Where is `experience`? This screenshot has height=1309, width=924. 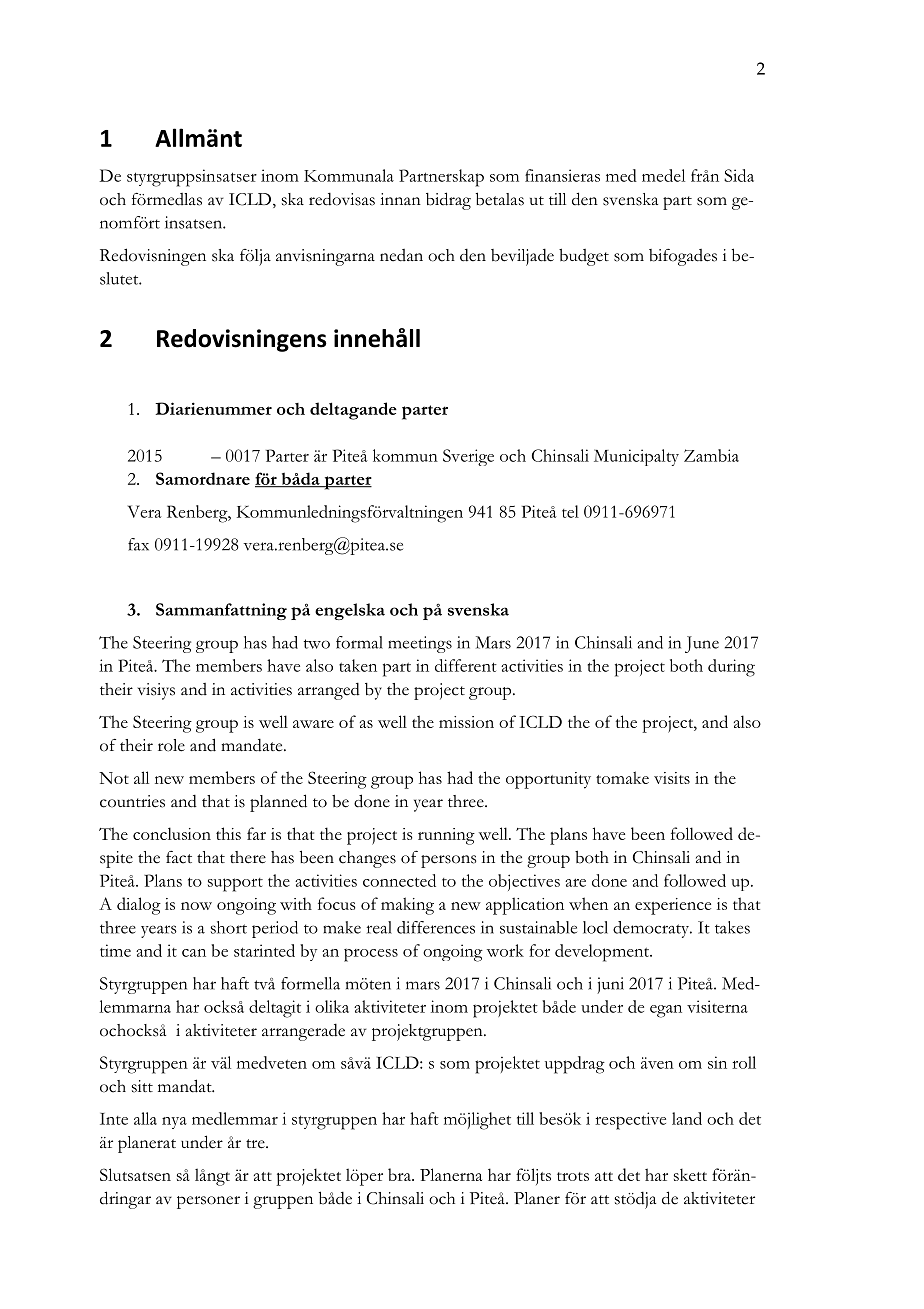 experience is located at coordinates (673, 906).
